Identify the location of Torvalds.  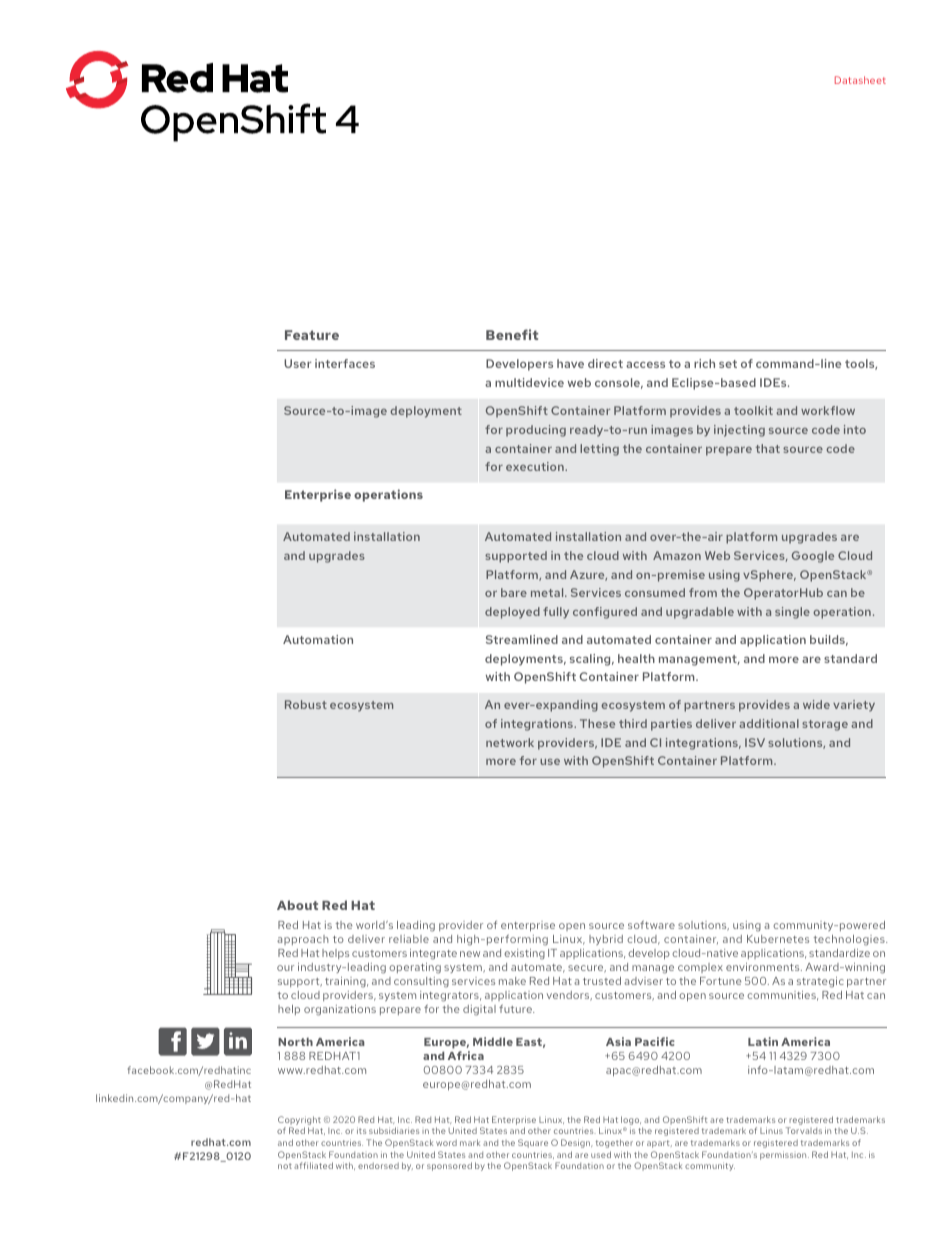
(804, 1130).
